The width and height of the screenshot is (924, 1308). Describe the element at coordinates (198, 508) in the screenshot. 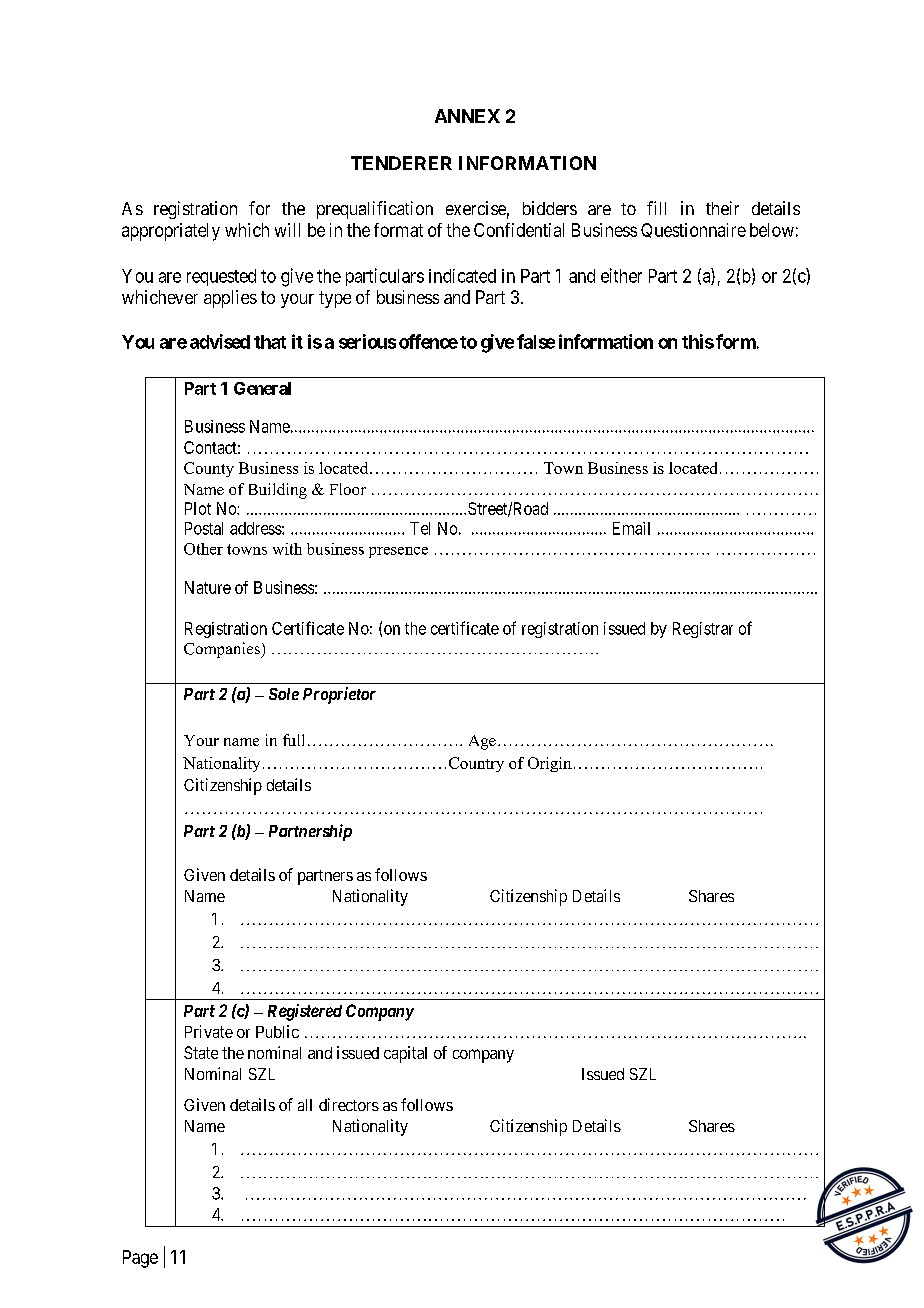

I see `Plot` at that location.
